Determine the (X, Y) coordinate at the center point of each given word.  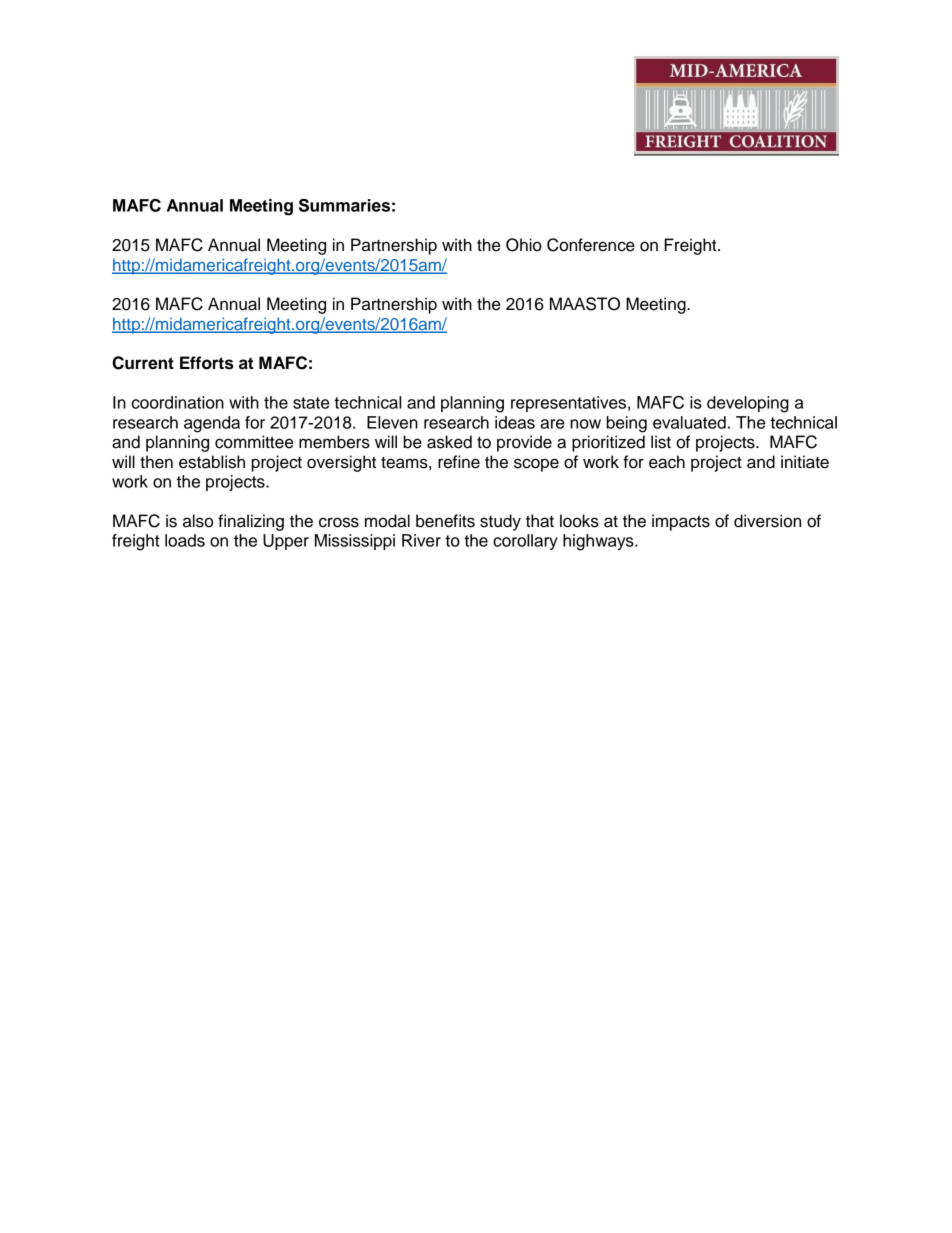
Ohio (524, 245)
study (500, 522)
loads (185, 540)
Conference (591, 245)
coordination (178, 402)
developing (748, 404)
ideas (515, 422)
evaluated (689, 422)
